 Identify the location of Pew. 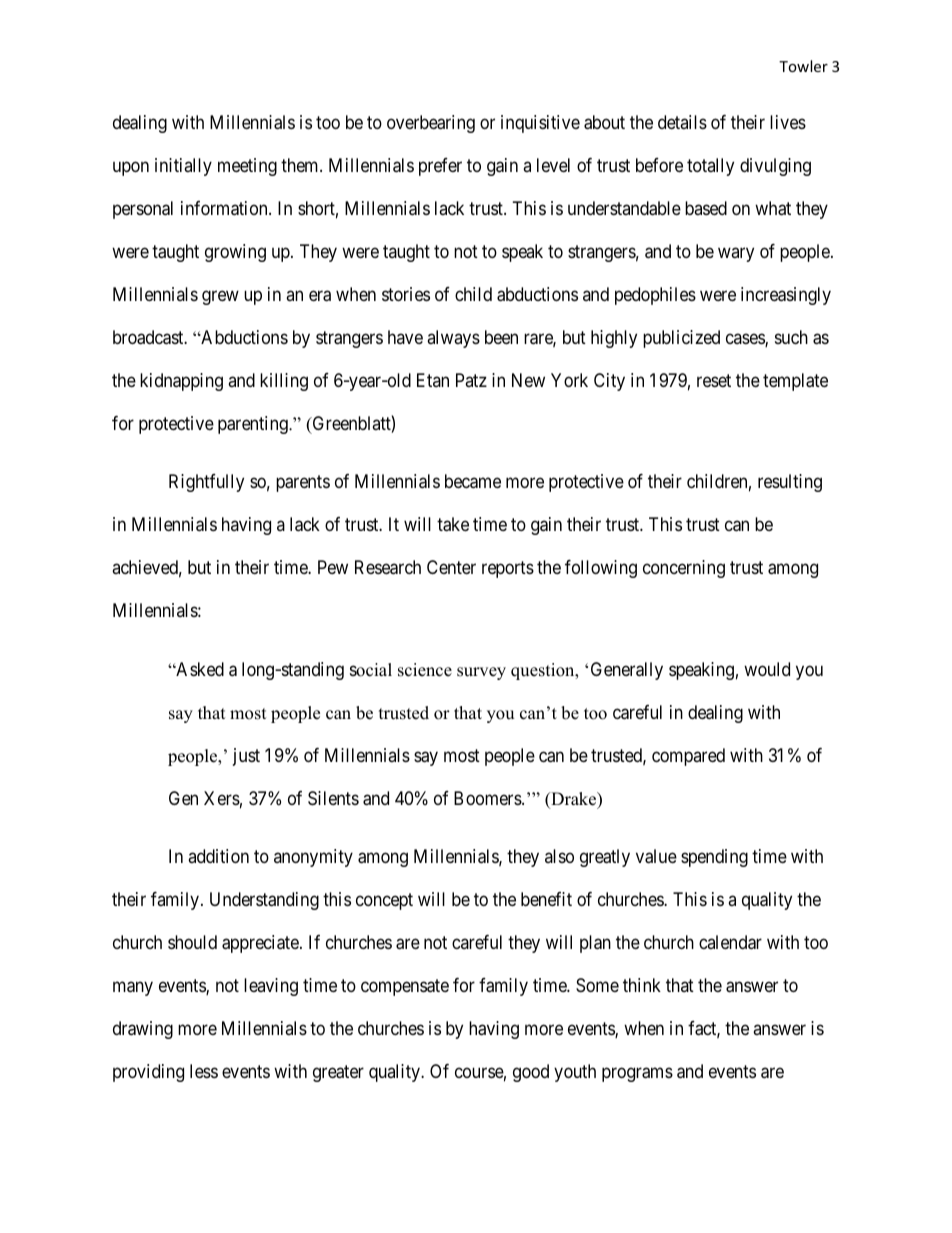
(333, 567).
